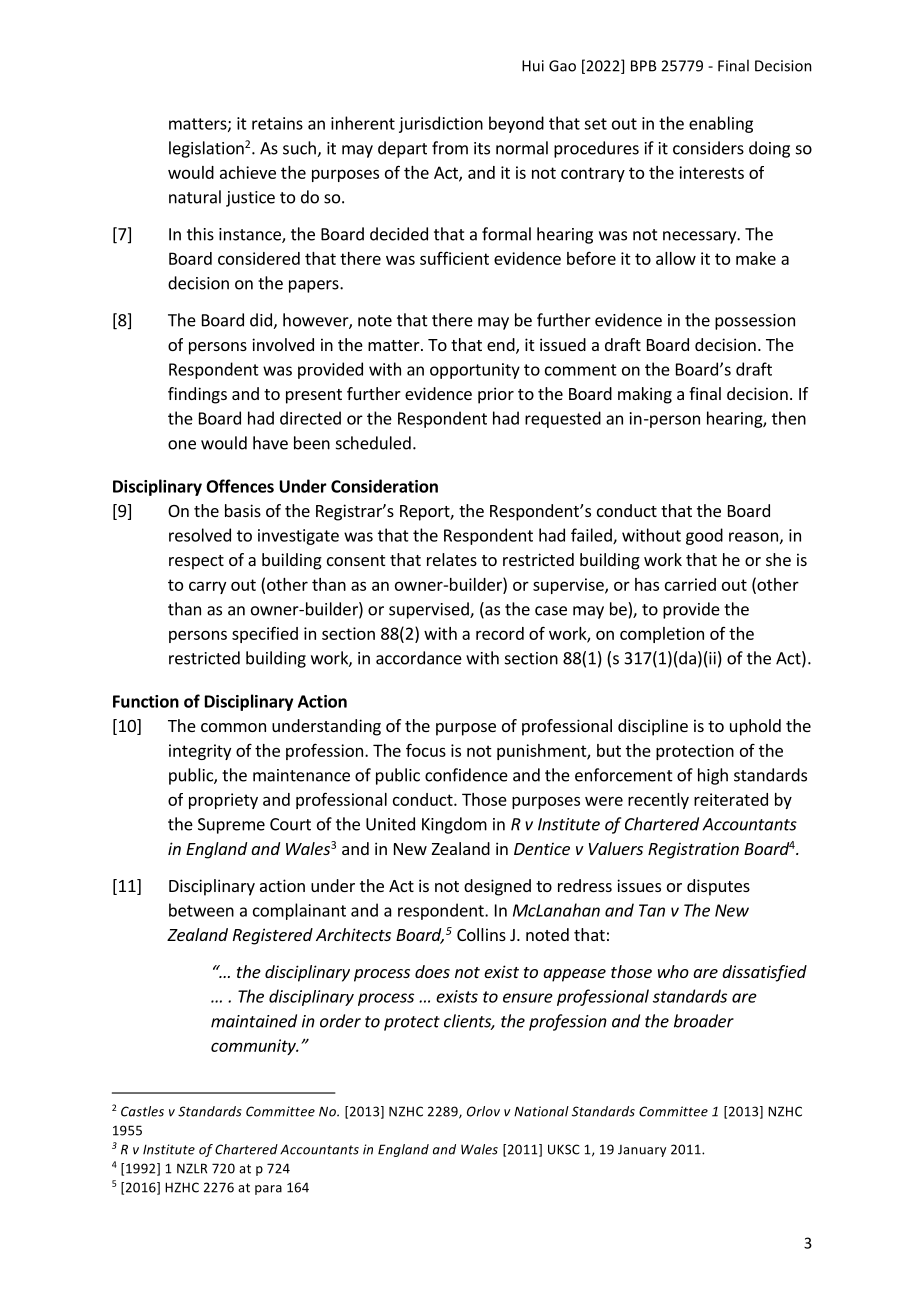  Describe the element at coordinates (721, 124) in the screenshot. I see `enabling` at that location.
